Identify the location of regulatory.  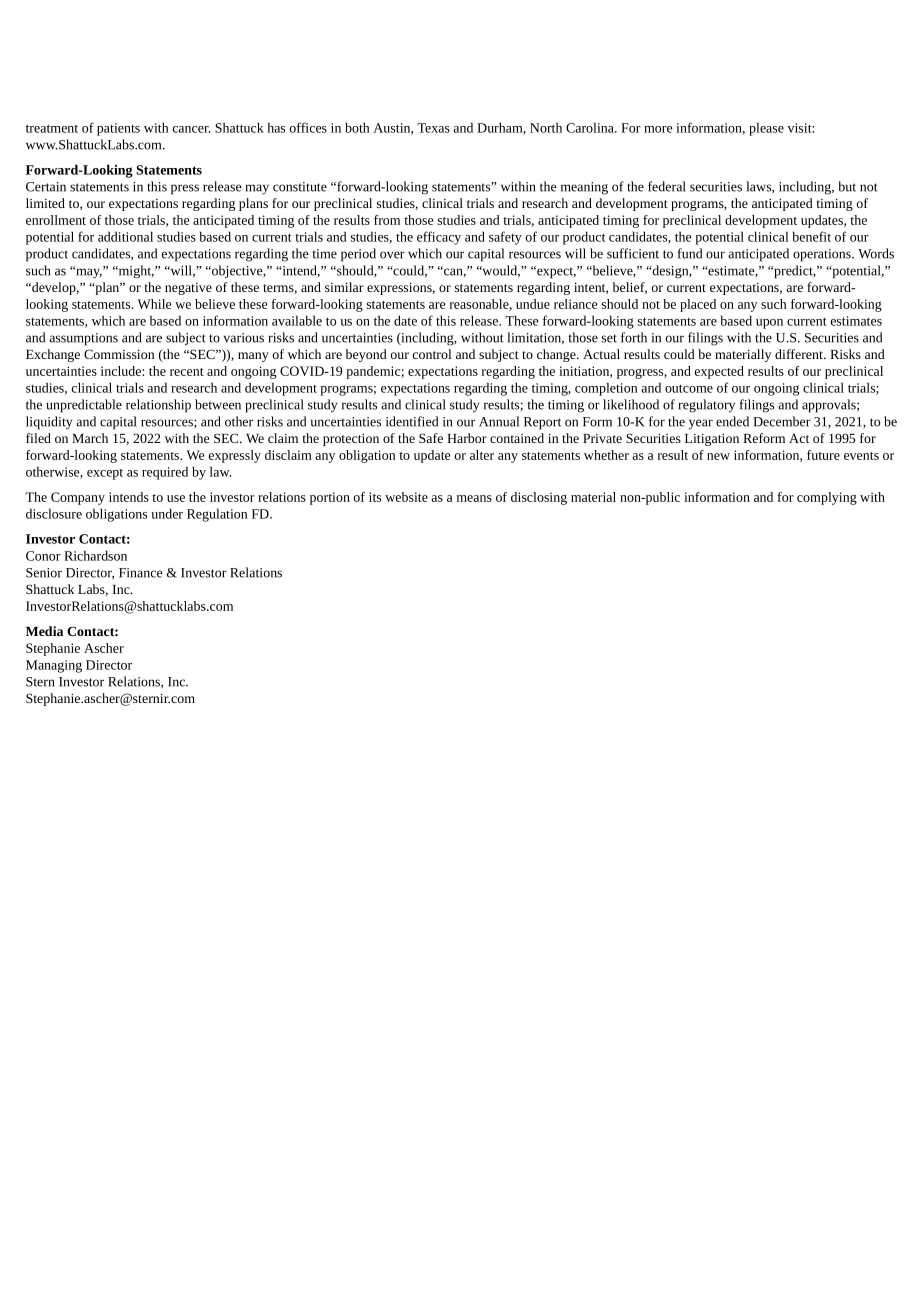
(707, 406).
